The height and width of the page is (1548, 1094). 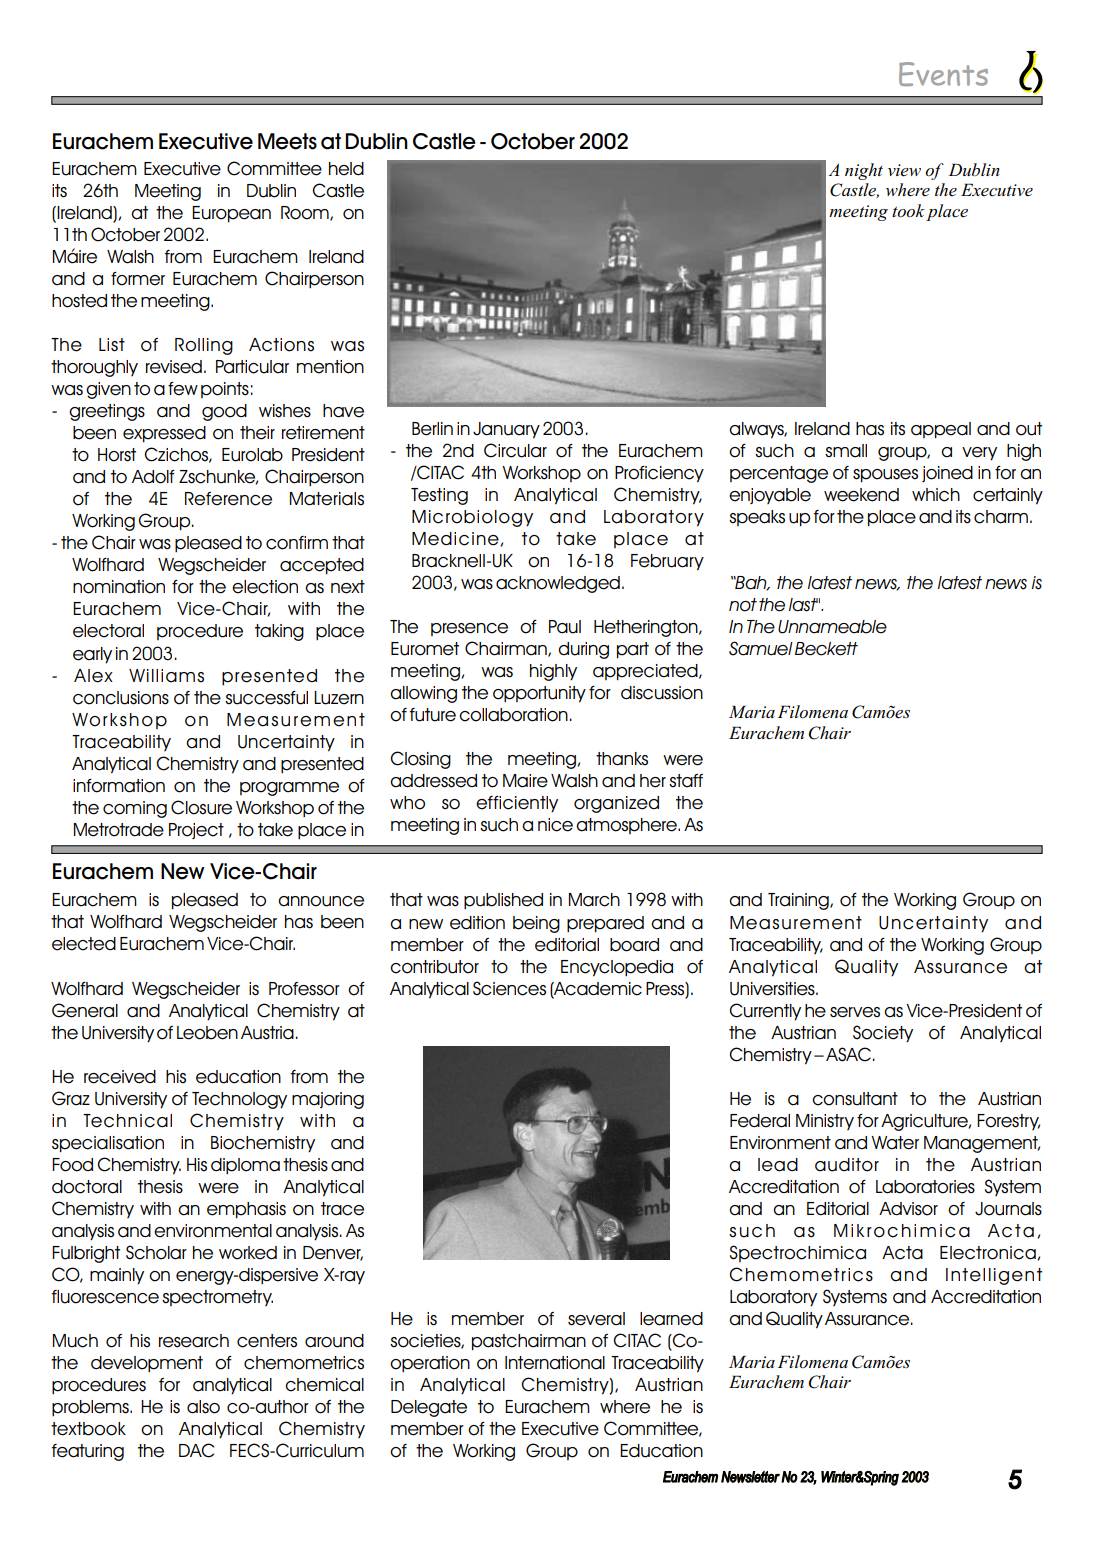 What do you see at coordinates (201, 807) in the page?
I see `Closure` at bounding box center [201, 807].
